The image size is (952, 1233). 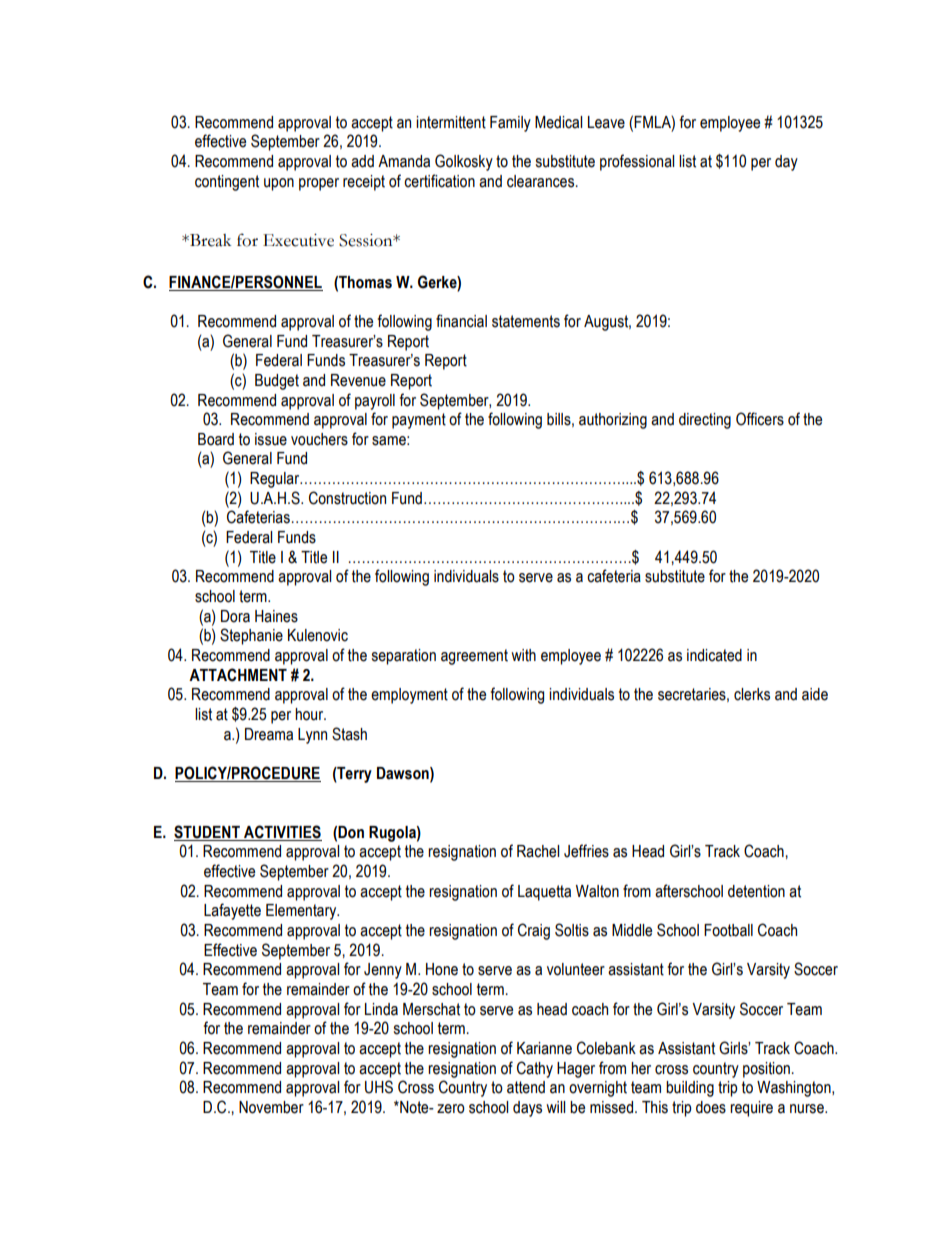 What do you see at coordinates (419, 421) in the page?
I see `payment` at bounding box center [419, 421].
